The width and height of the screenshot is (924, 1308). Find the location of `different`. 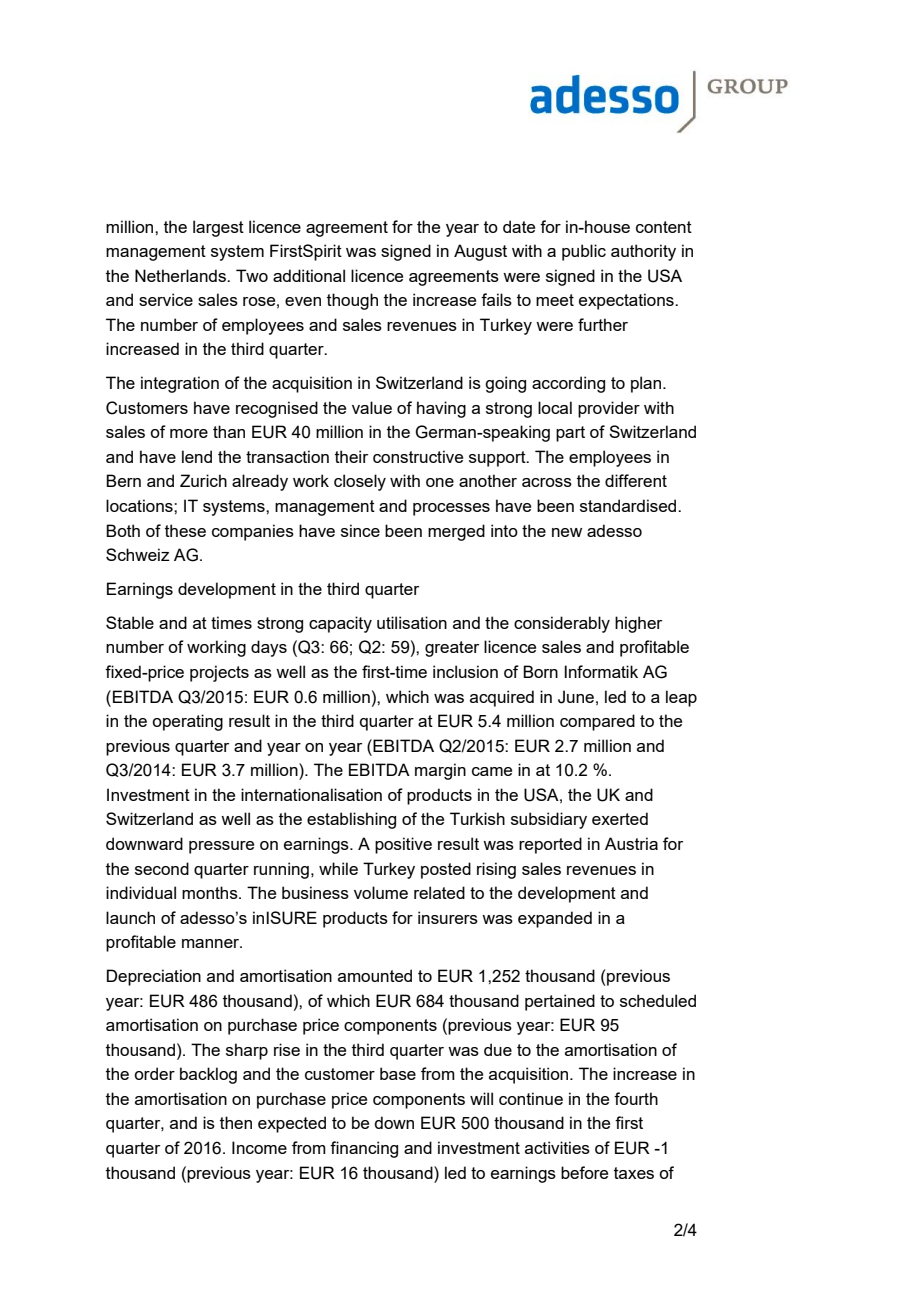

different is located at coordinates (636, 480).
